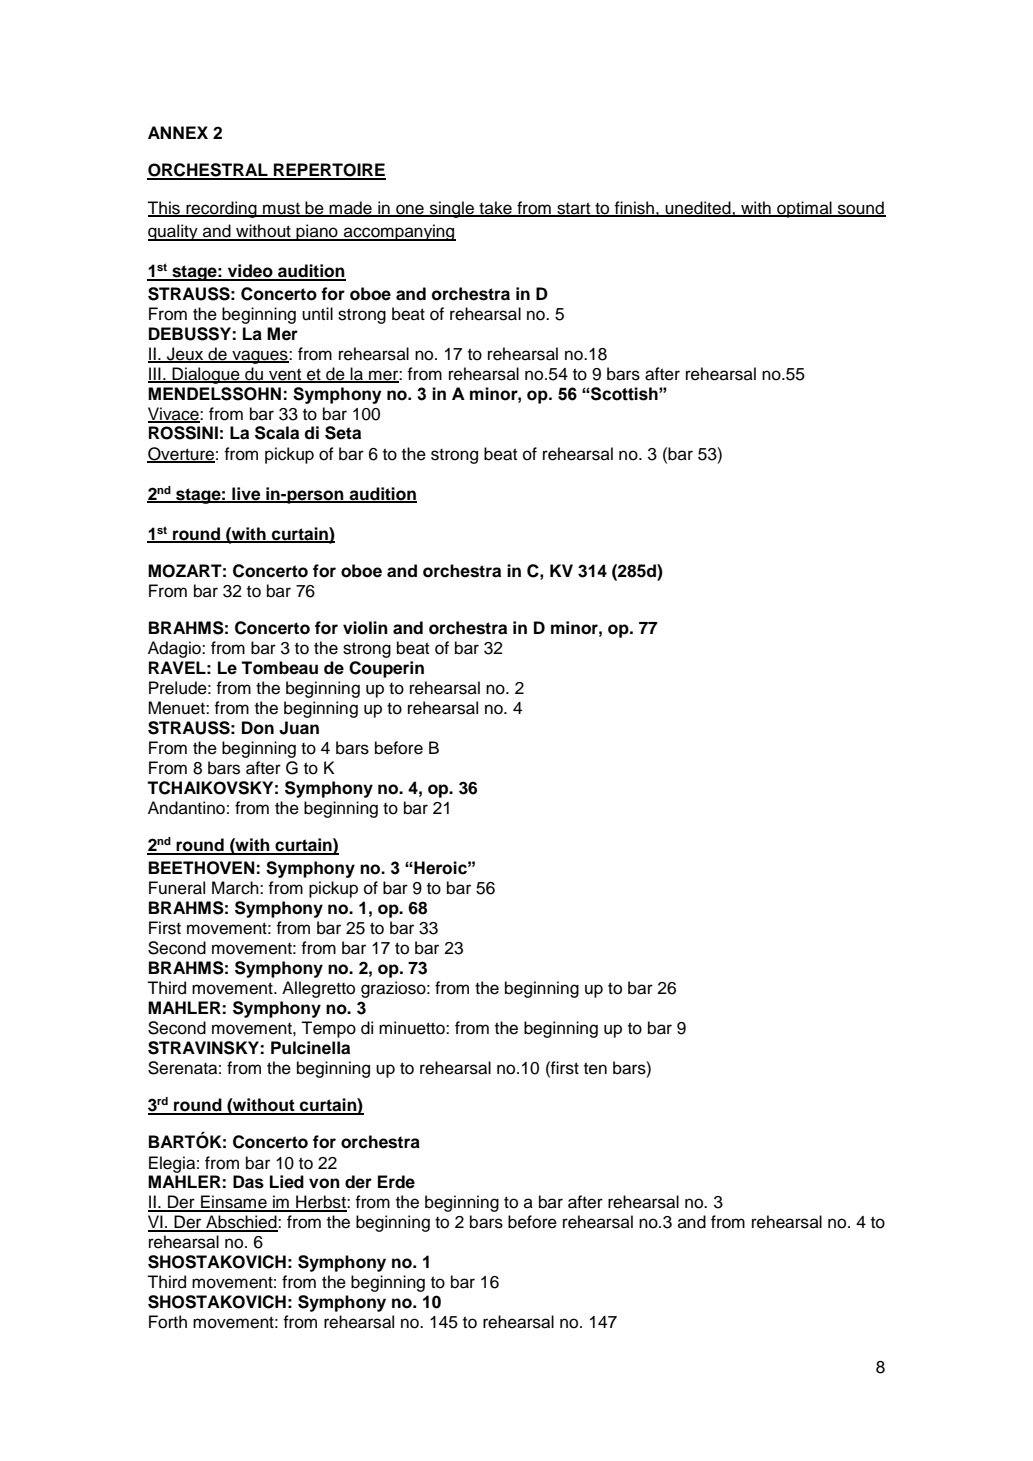  What do you see at coordinates (861, 209) in the screenshot?
I see `sound` at bounding box center [861, 209].
